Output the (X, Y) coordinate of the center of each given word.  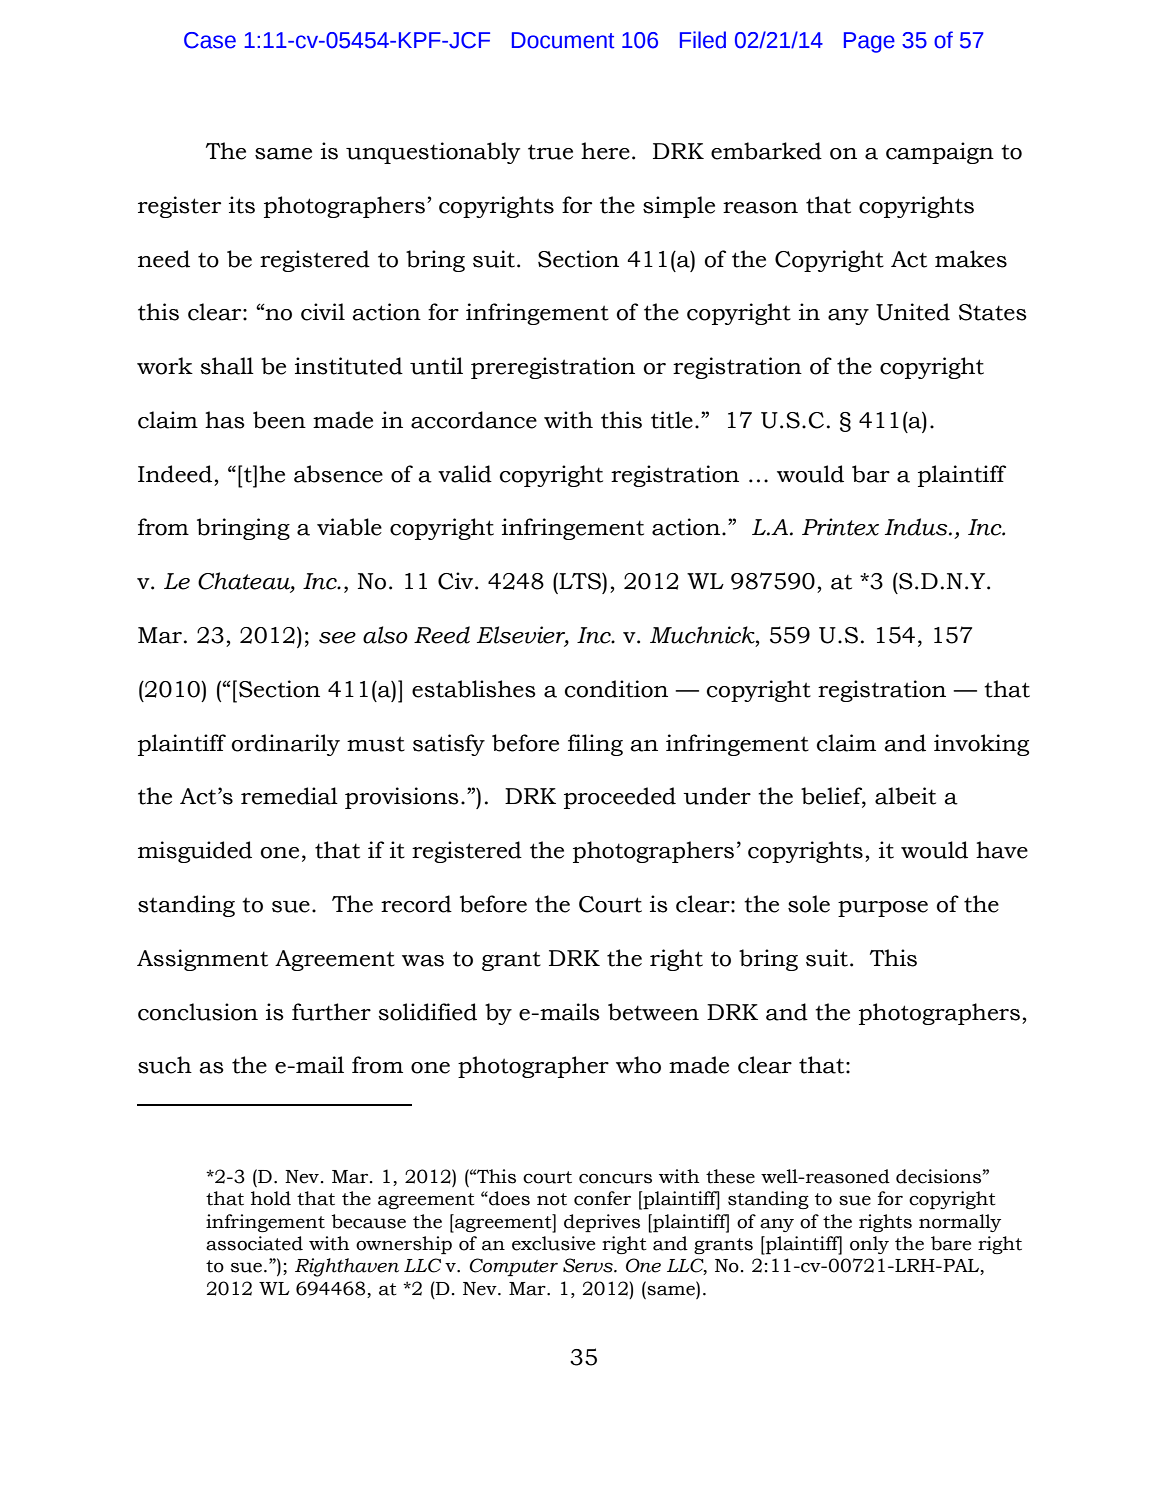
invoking (981, 745)
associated (254, 1243)
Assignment (202, 960)
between (653, 1012)
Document (563, 40)
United (913, 312)
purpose (883, 909)
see (337, 638)
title (672, 420)
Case (210, 40)
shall (227, 366)
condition (616, 689)
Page (869, 42)
